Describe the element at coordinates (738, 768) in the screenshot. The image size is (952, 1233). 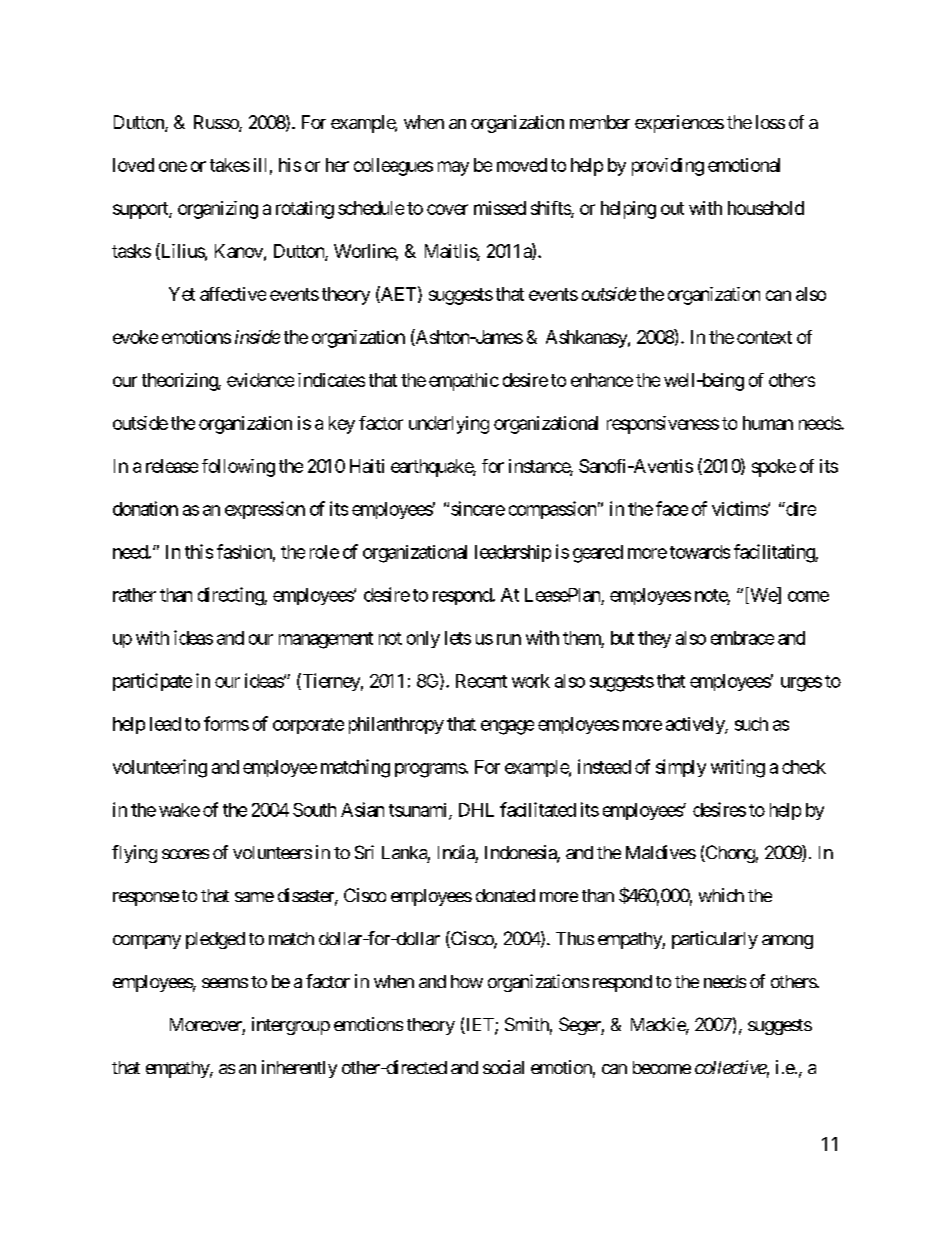
I see `writing` at that location.
